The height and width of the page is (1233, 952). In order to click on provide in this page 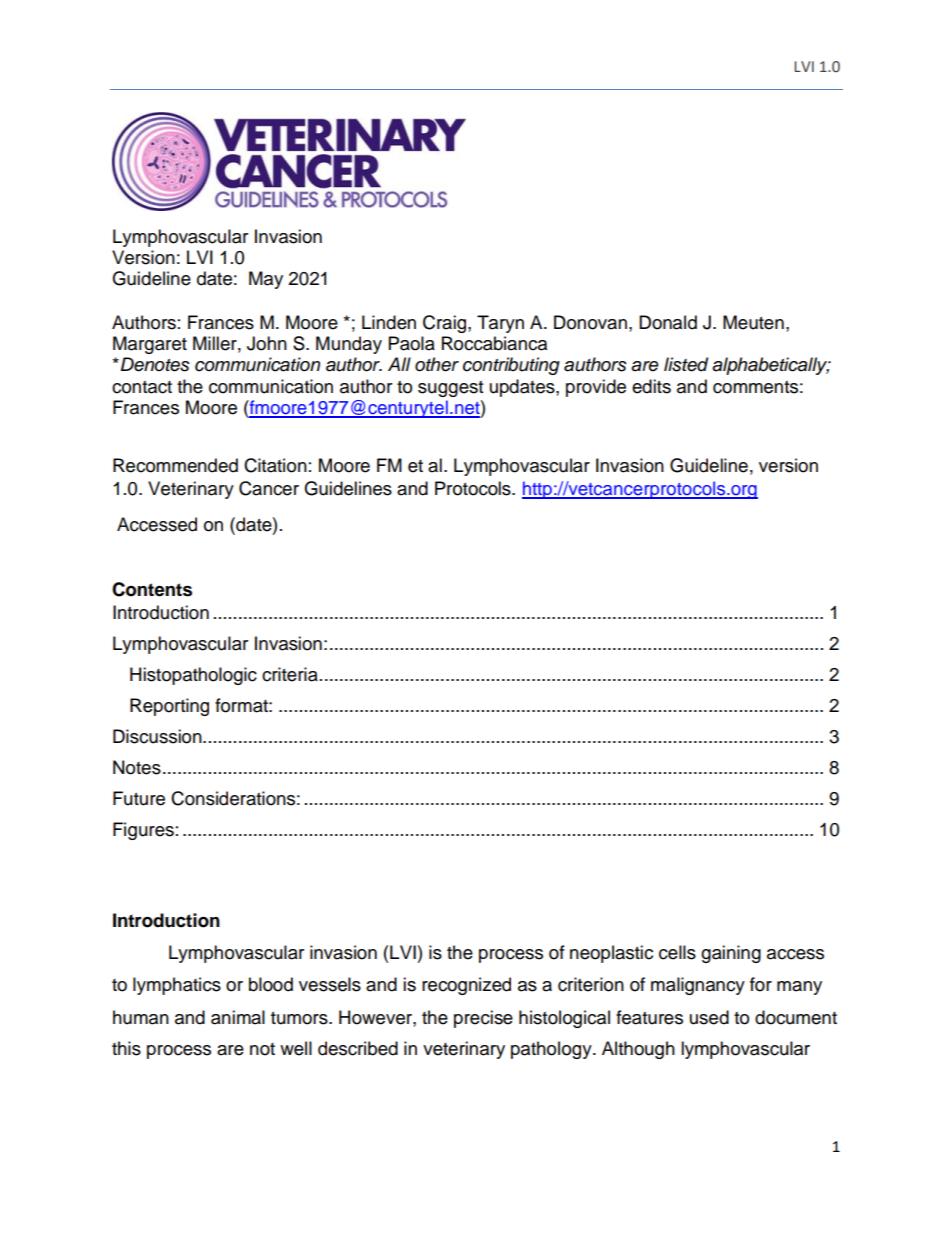, I will do `click(596, 388)`.
